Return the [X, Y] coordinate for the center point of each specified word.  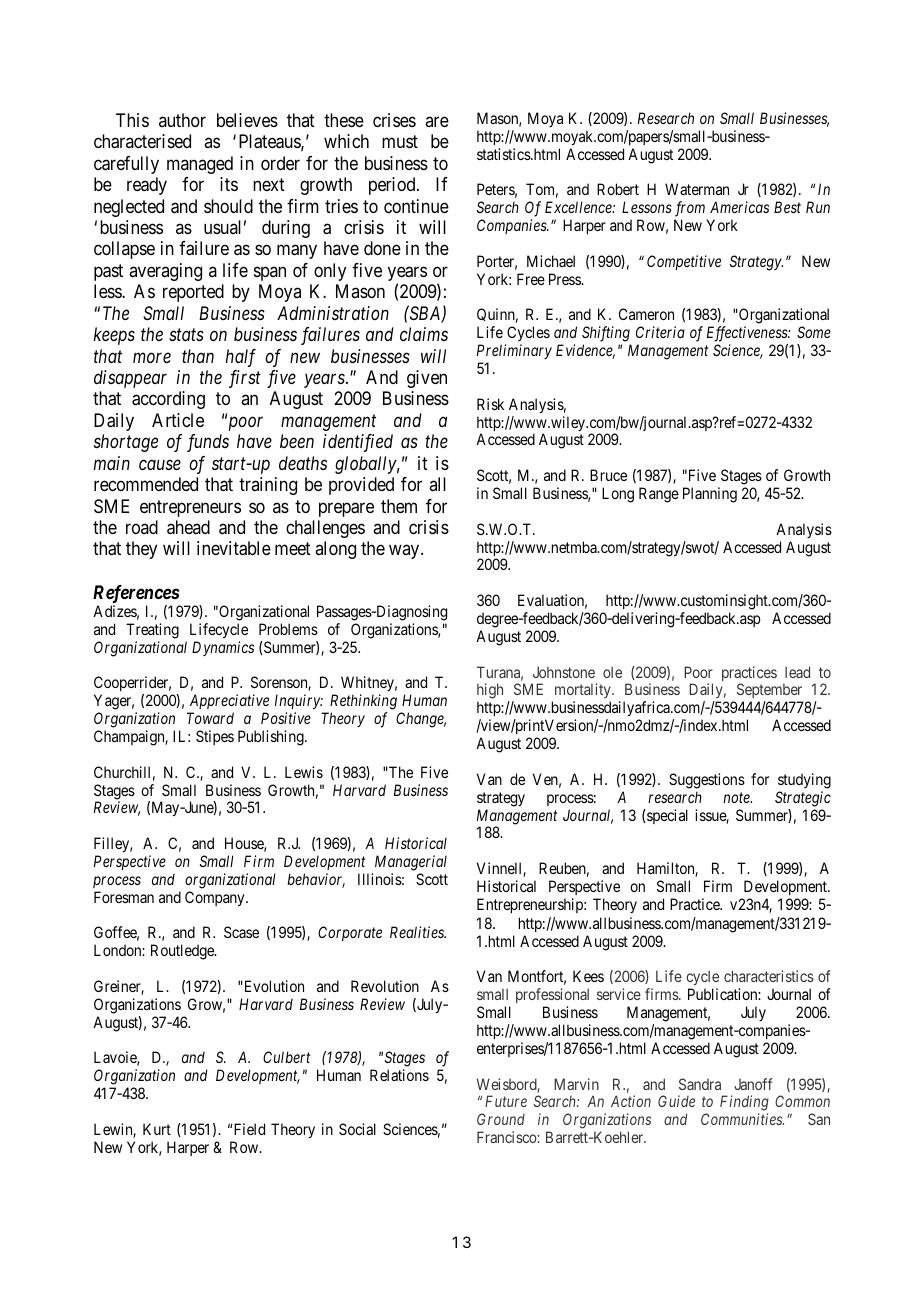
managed [200, 165]
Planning [710, 495]
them [399, 506]
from [690, 209]
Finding [744, 1104]
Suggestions [707, 781]
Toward [210, 718]
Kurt [157, 1129]
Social [357, 1129]
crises [394, 120]
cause [160, 465]
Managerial [411, 863]
